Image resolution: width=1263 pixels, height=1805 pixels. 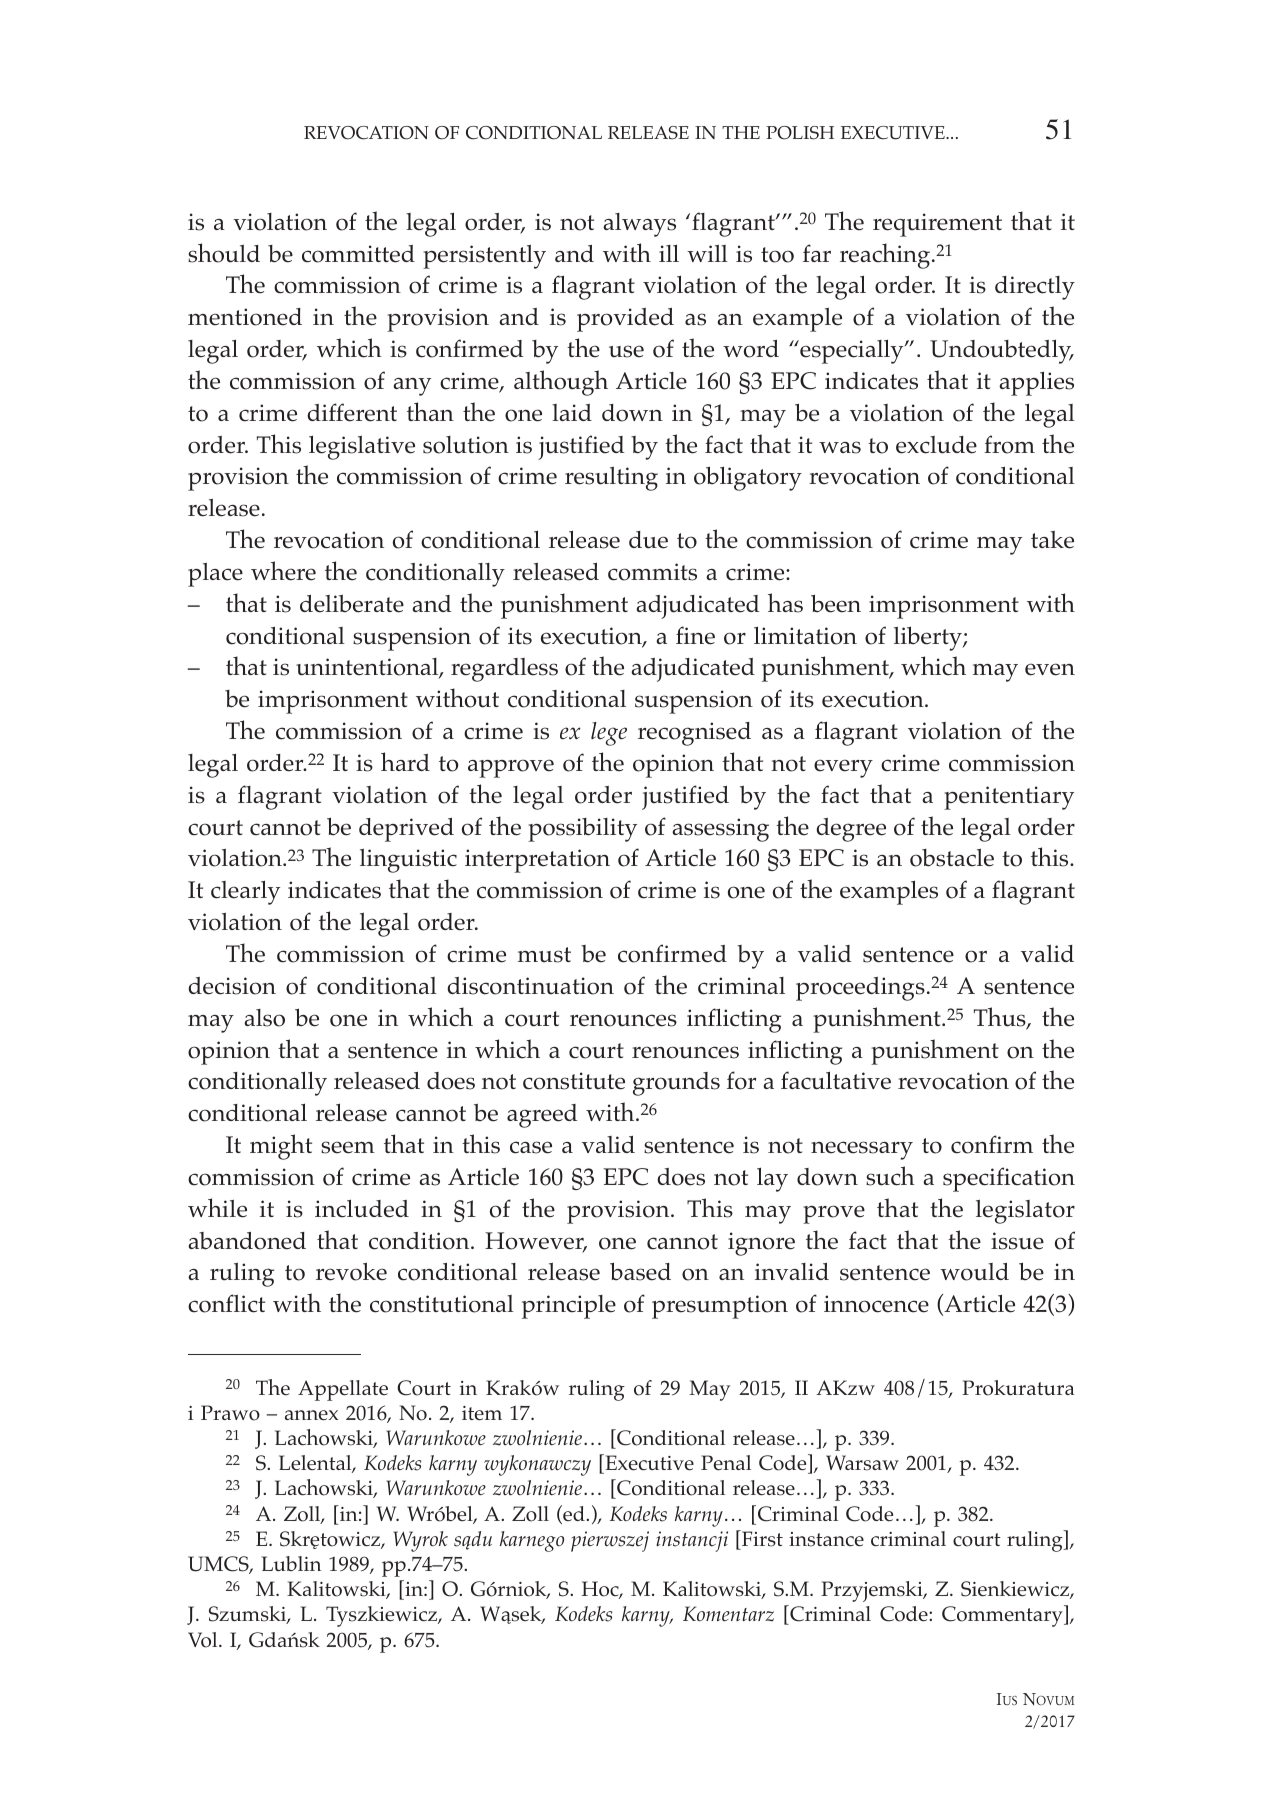 I want to click on always, so click(x=639, y=225).
